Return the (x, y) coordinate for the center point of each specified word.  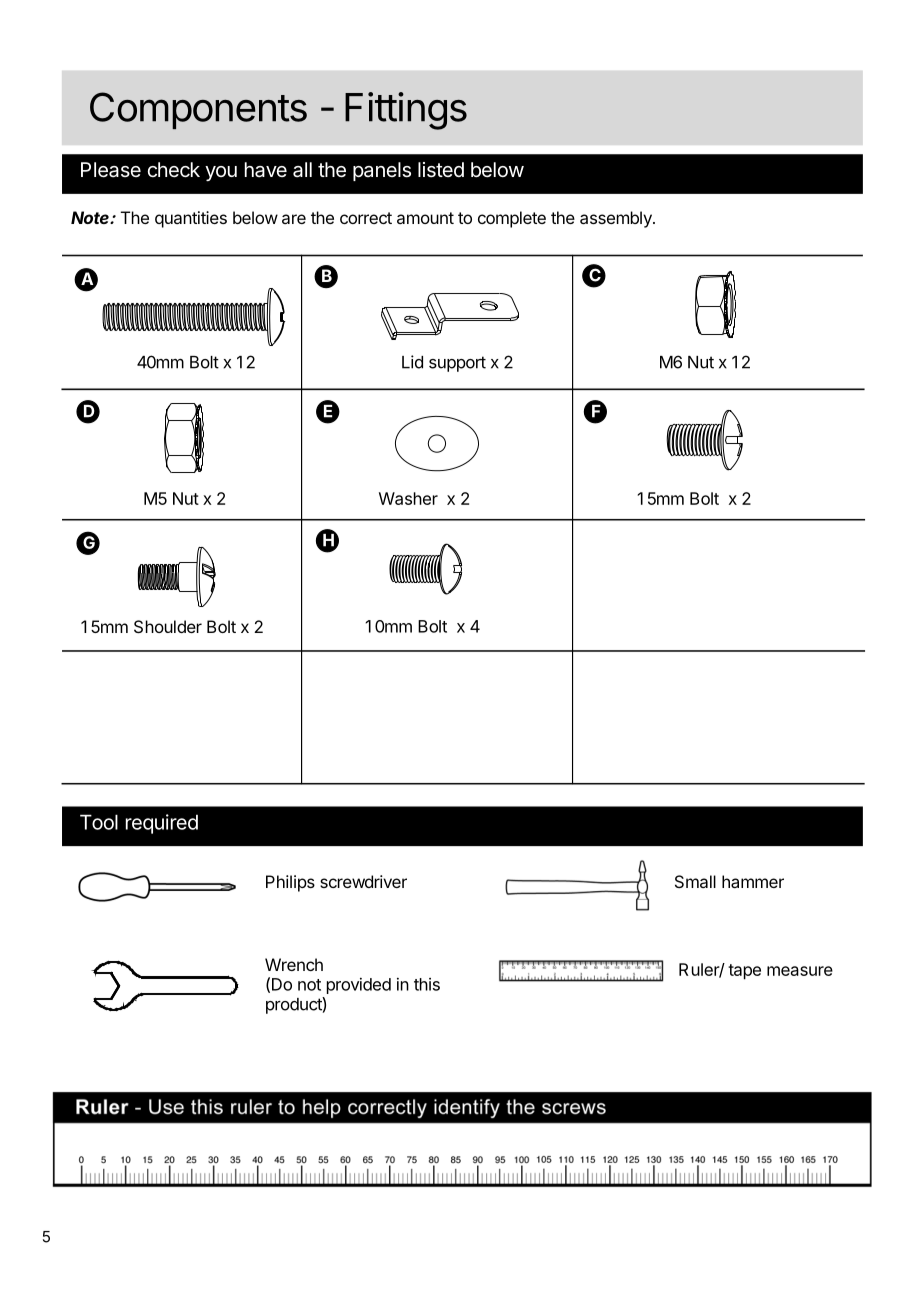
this (427, 984)
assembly (617, 219)
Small (695, 881)
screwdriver (363, 881)
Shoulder (168, 626)
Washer (408, 498)
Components (198, 110)
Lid (412, 362)
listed (441, 170)
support (457, 364)
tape (744, 972)
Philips (290, 883)
